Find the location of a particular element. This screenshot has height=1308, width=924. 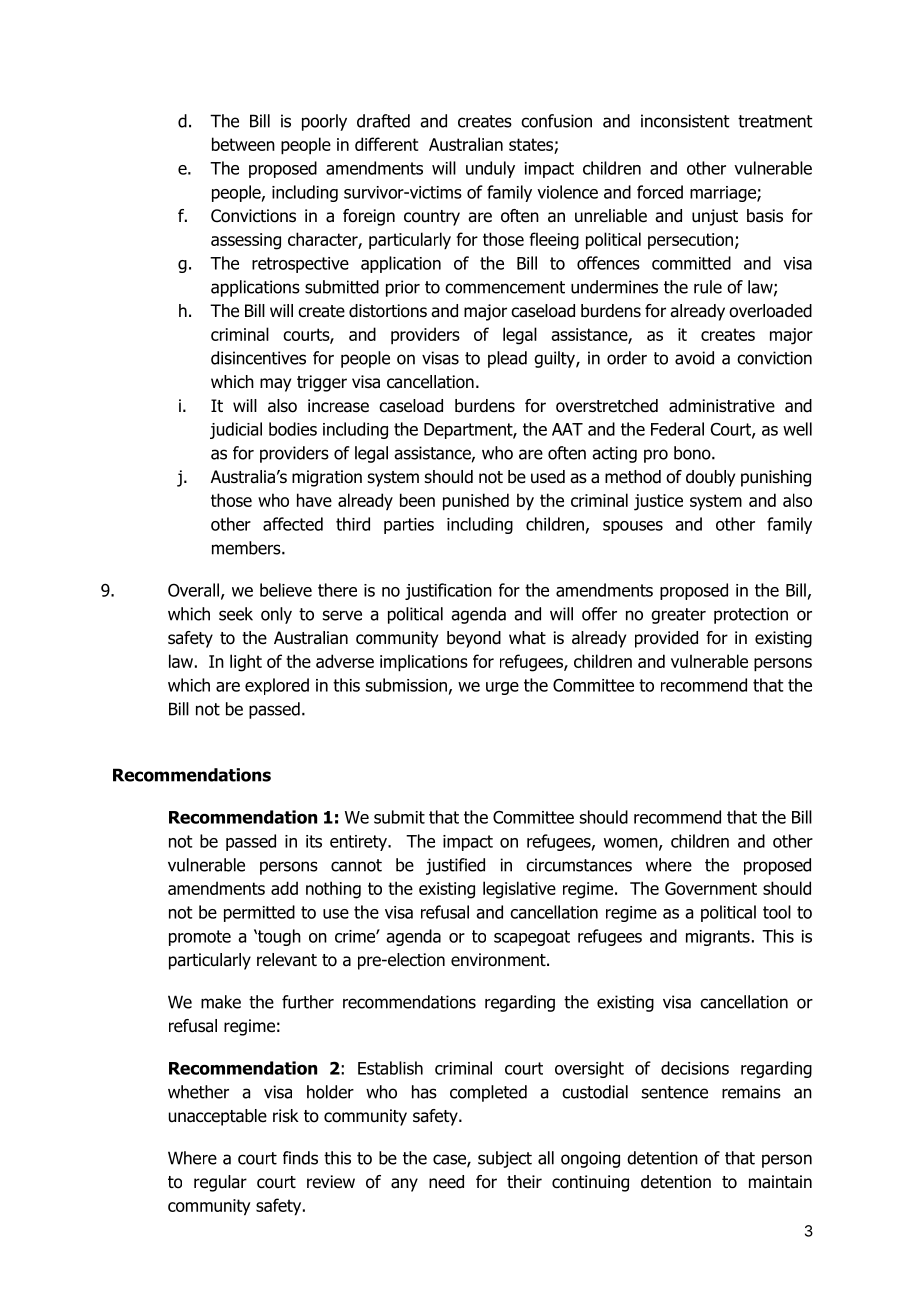

finds is located at coordinates (300, 1158).
